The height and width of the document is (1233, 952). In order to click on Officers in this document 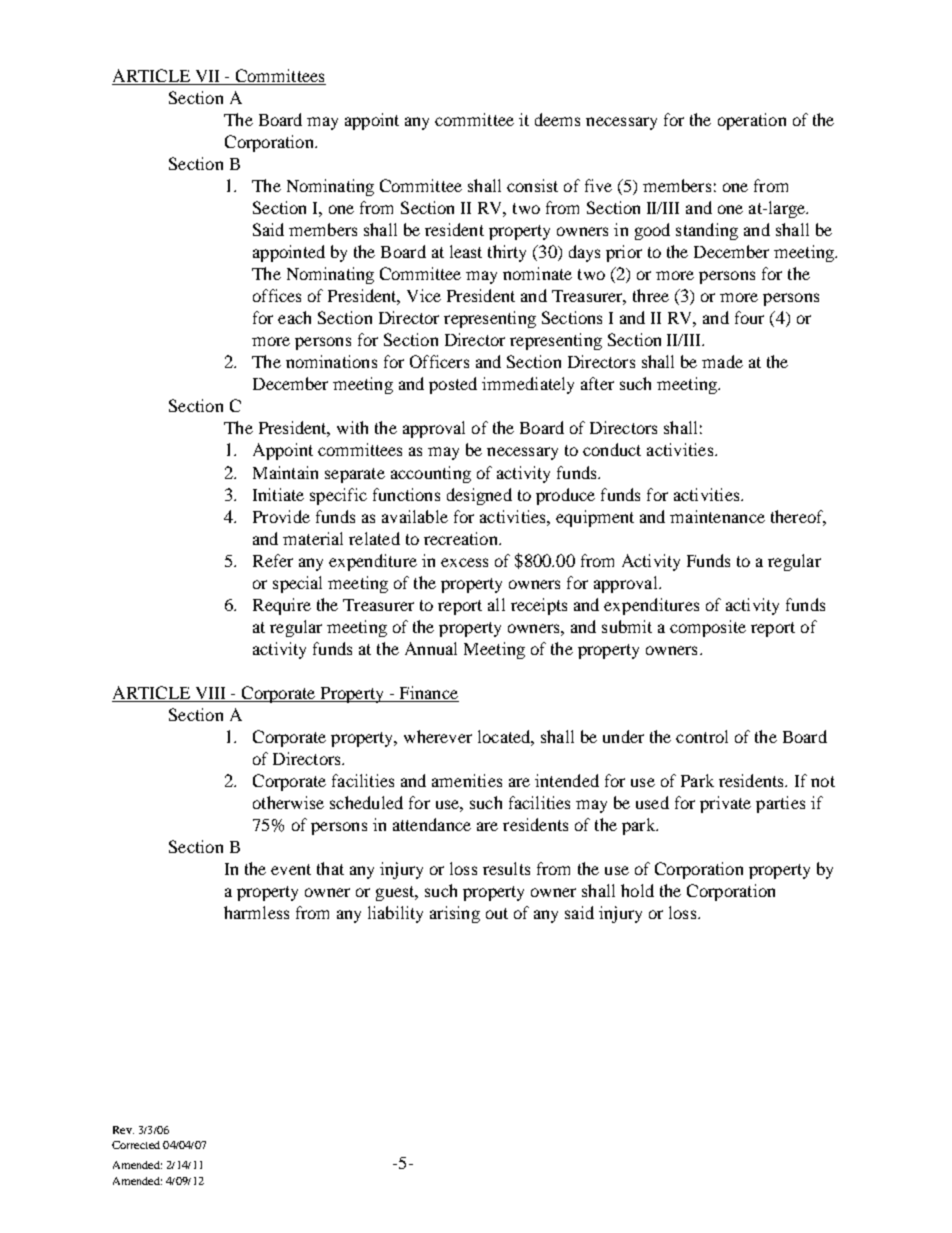, I will do `click(439, 361)`.
